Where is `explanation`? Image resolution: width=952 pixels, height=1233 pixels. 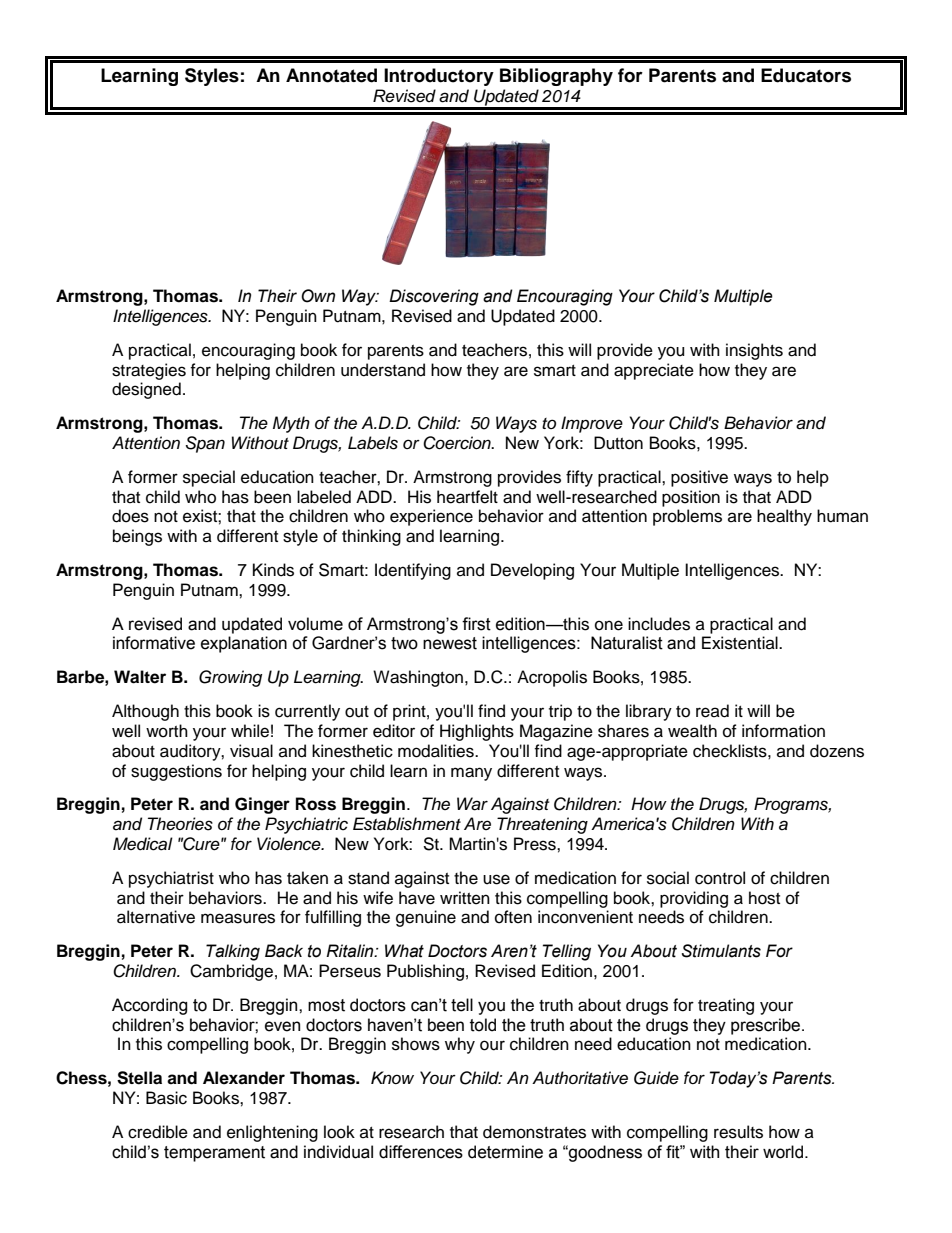 explanation is located at coordinates (244, 644).
